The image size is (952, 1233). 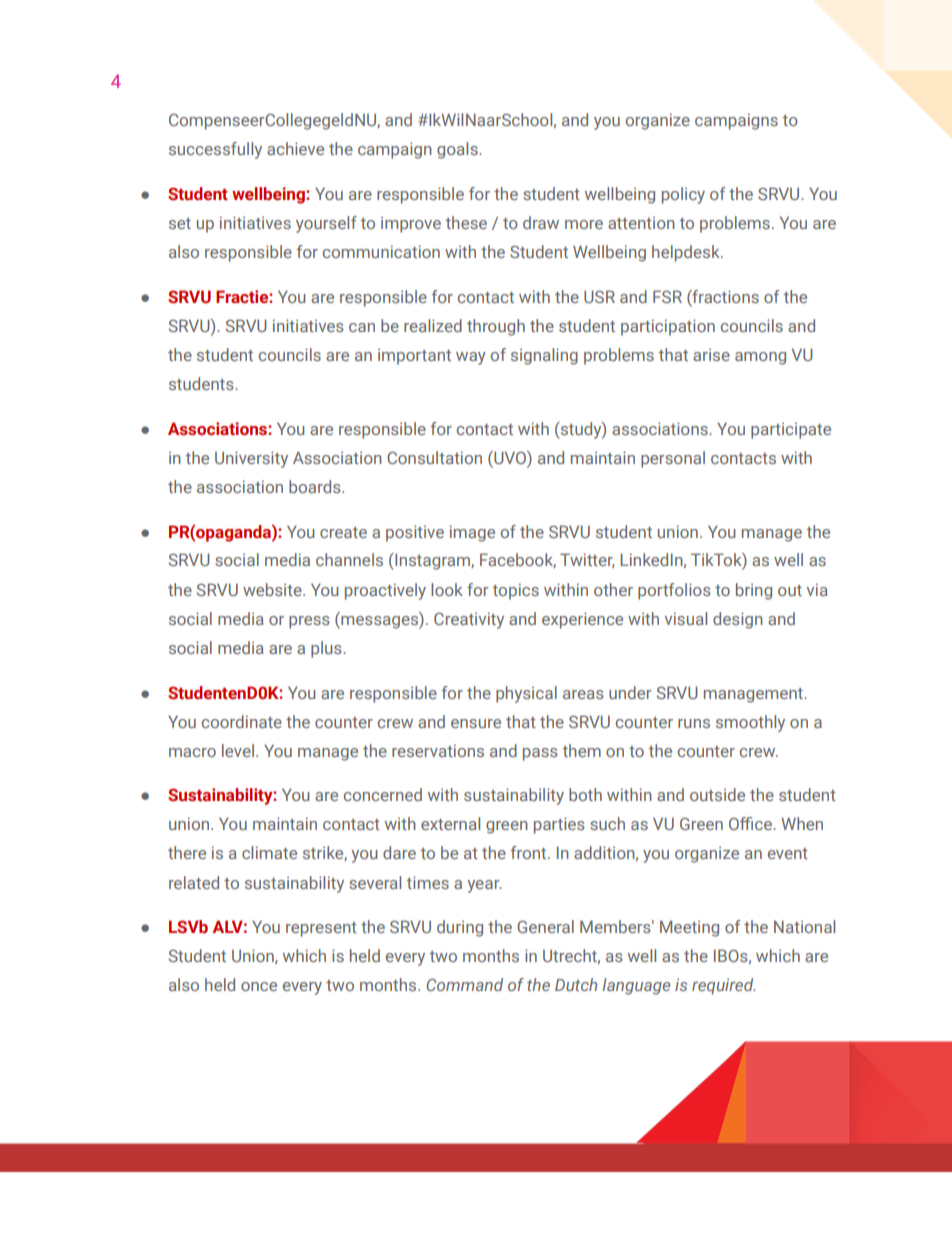 What do you see at coordinates (273, 589) in the document?
I see `website` at bounding box center [273, 589].
